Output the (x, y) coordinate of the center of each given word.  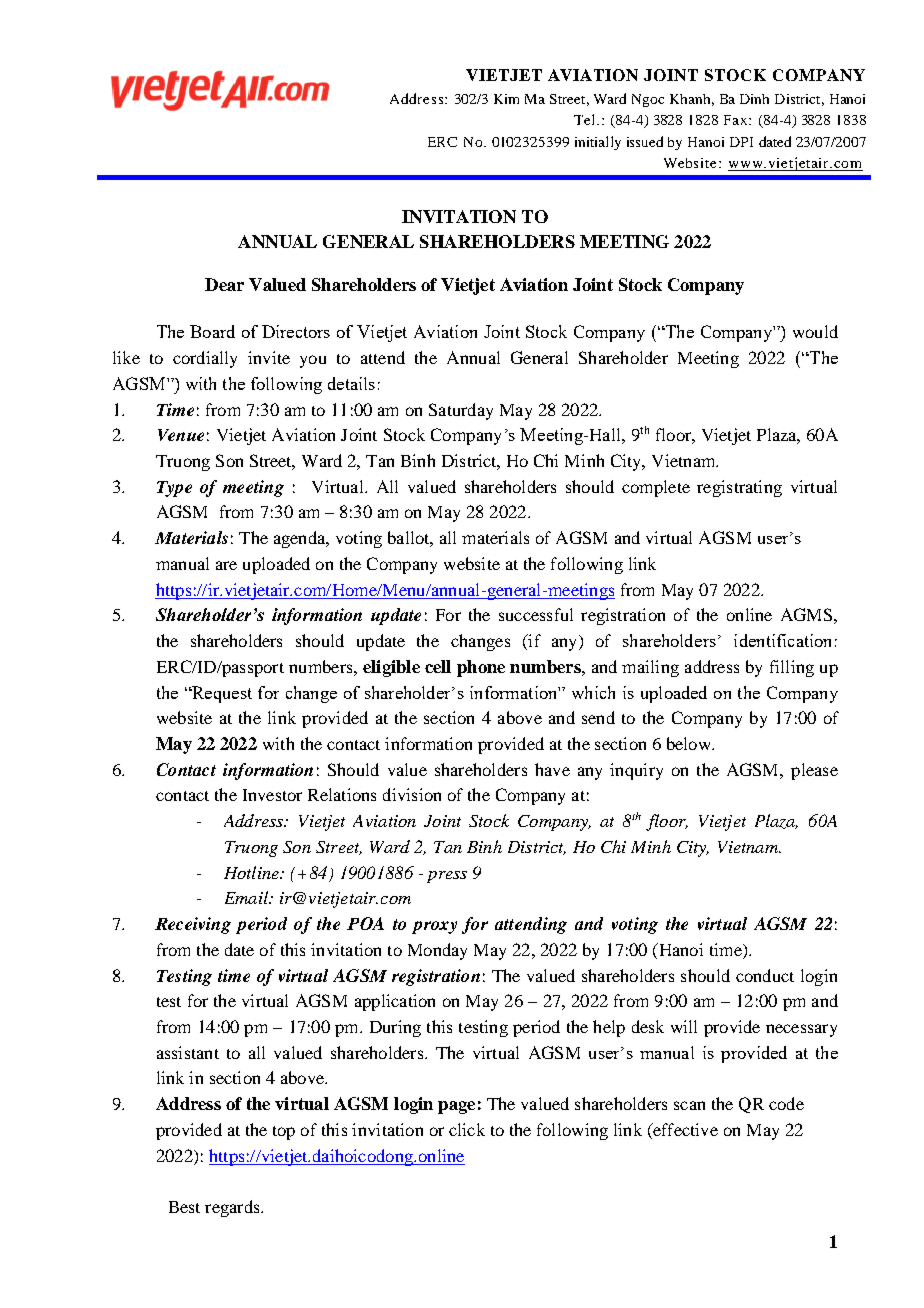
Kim (506, 99)
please (814, 771)
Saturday (461, 411)
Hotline (252, 872)
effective (684, 1131)
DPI (741, 142)
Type (174, 489)
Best (184, 1207)
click (467, 1129)
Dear (224, 284)
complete (656, 488)
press (447, 877)
